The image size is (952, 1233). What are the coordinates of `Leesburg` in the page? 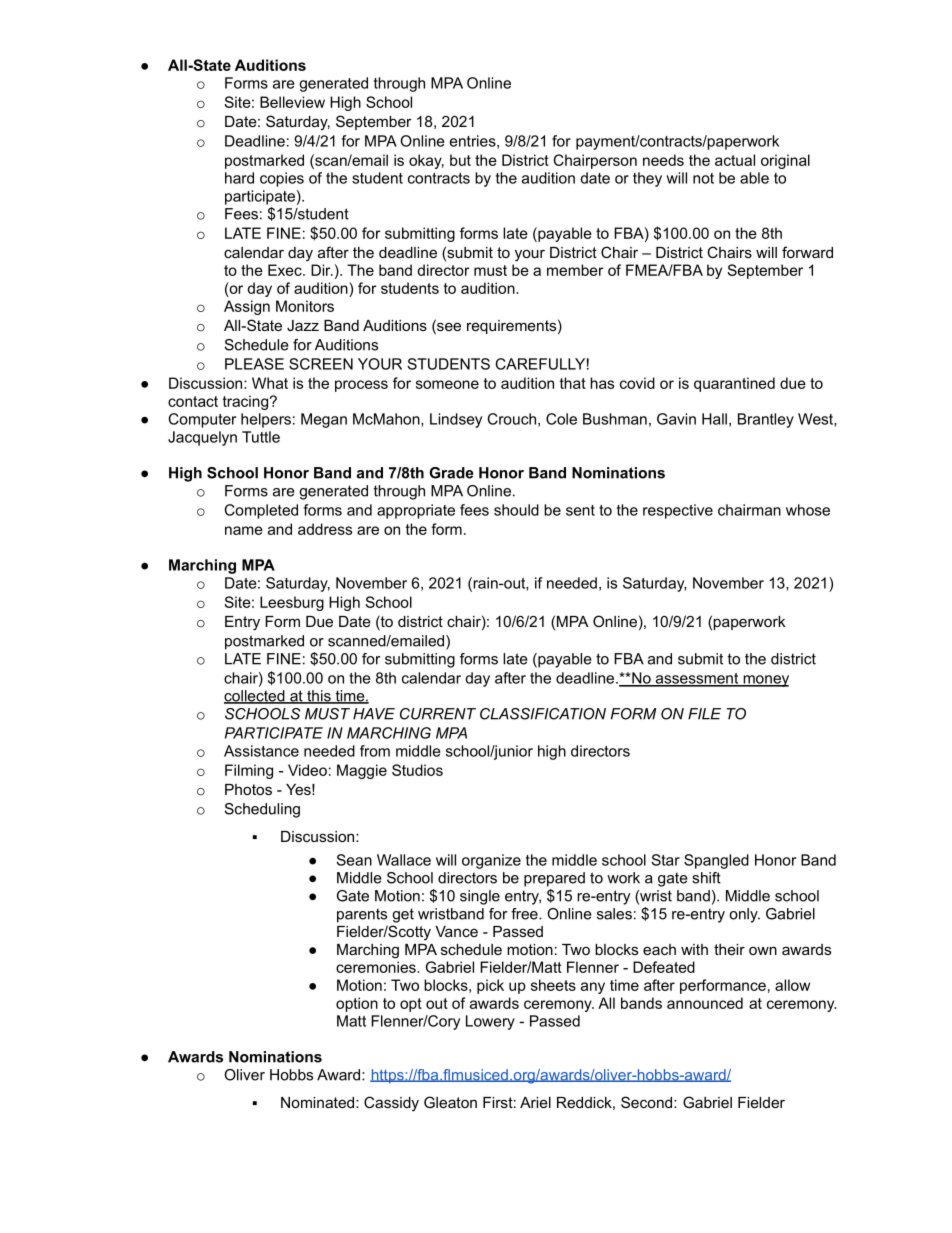 It's located at (292, 603).
